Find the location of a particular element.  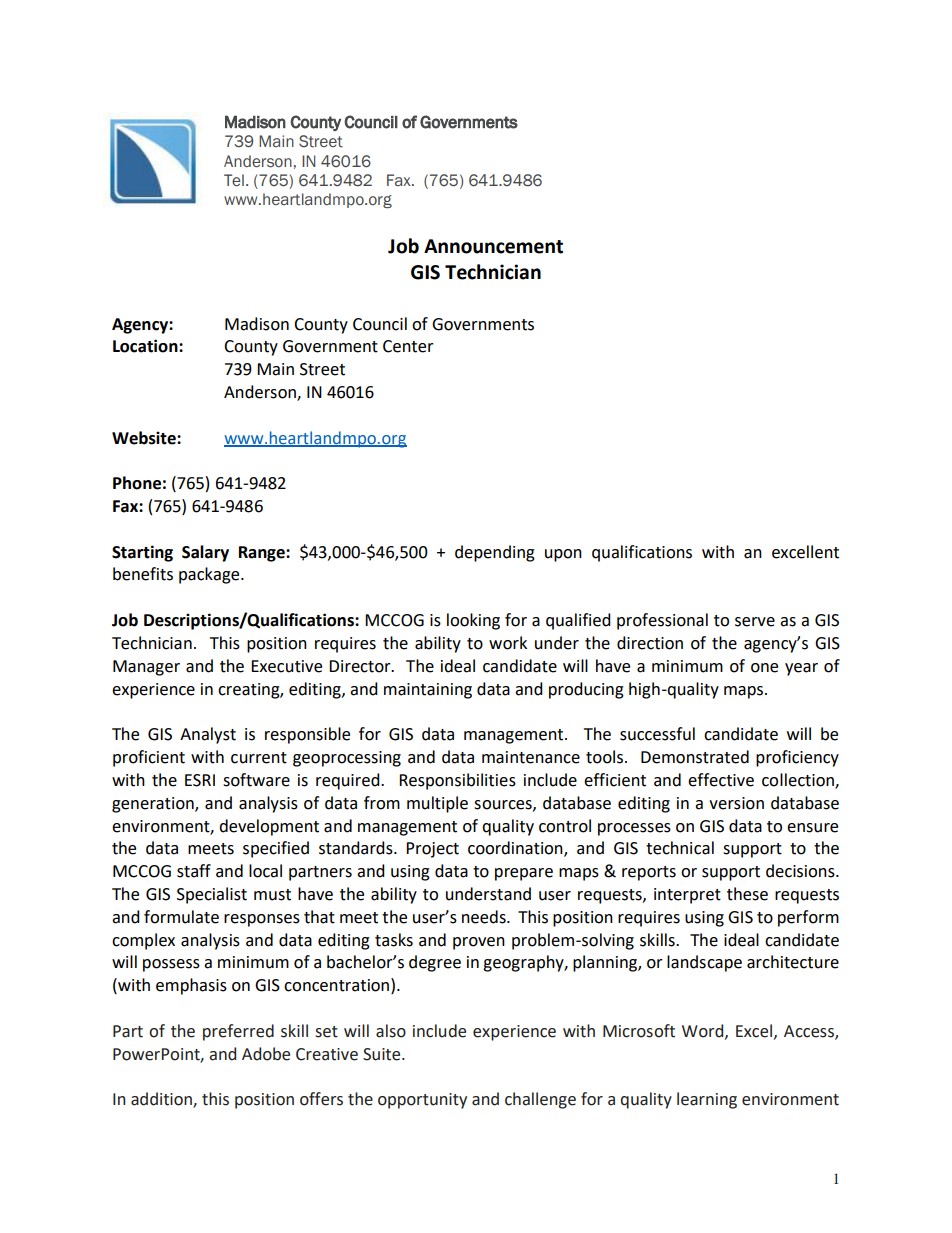

ESRI is located at coordinates (200, 780).
